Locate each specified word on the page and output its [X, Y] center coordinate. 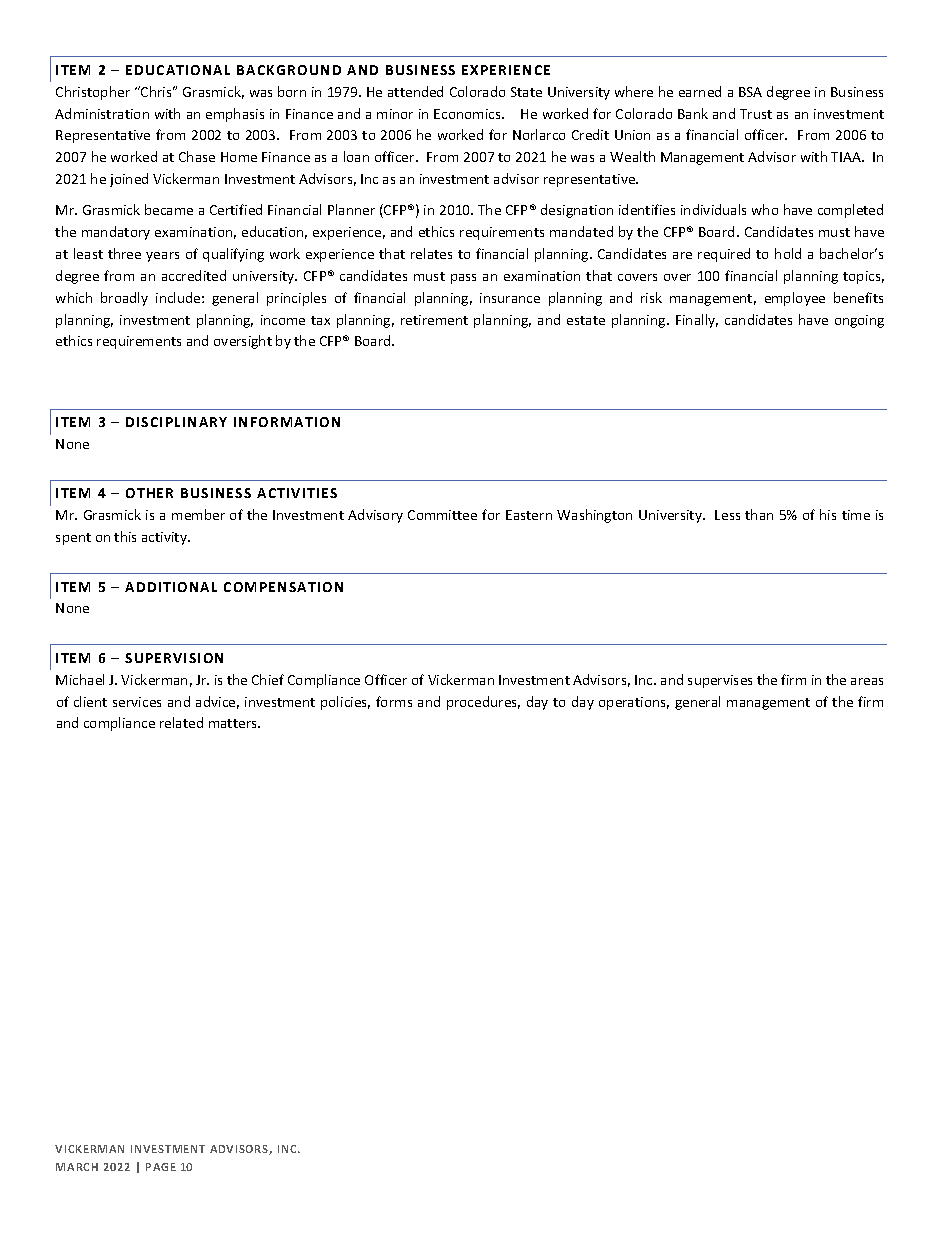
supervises [720, 681]
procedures [483, 703]
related [181, 722]
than [759, 514]
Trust [756, 114]
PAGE [161, 1167]
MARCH [77, 1167]
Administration [102, 113]
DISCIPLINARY [176, 422]
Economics [468, 114]
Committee [442, 515]
